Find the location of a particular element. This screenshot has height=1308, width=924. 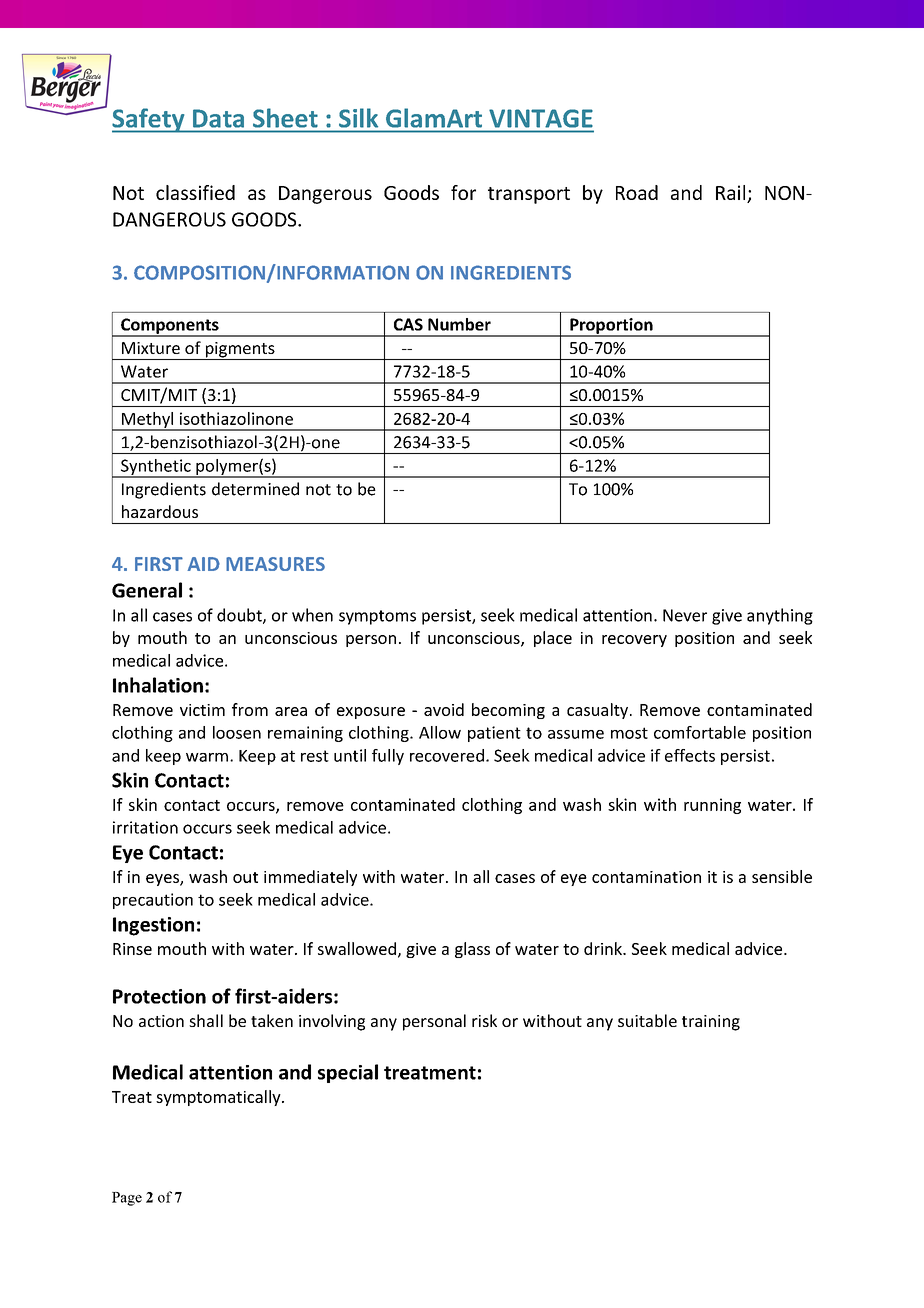

Inhalation is located at coordinates (158, 685).
